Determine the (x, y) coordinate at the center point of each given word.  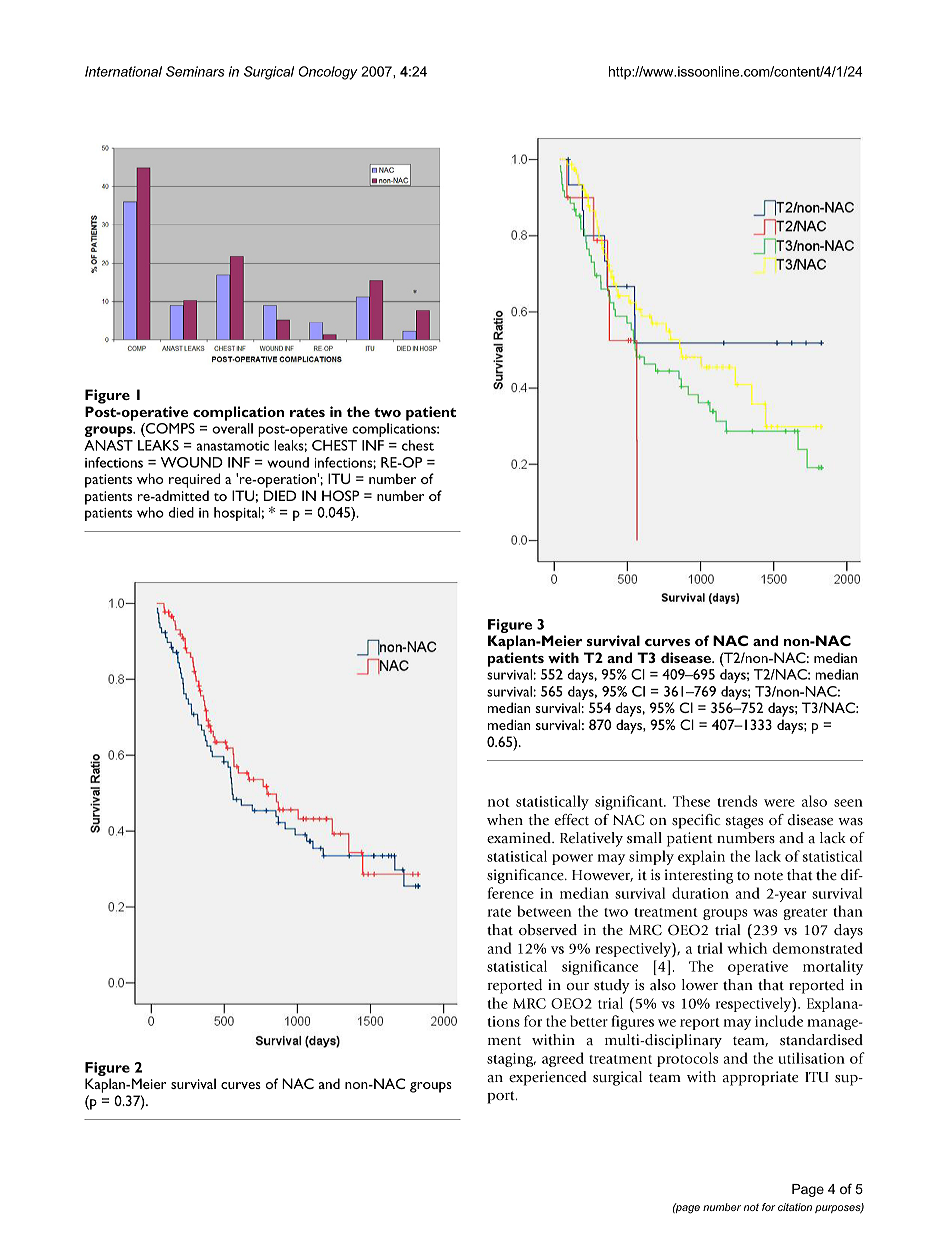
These (691, 801)
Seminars (195, 71)
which (747, 948)
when (505, 820)
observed (548, 930)
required (194, 480)
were (779, 803)
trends (737, 801)
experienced (548, 1078)
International (123, 71)
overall (232, 428)
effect (571, 820)
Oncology (328, 73)
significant (630, 802)
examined (520, 838)
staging (511, 1060)
